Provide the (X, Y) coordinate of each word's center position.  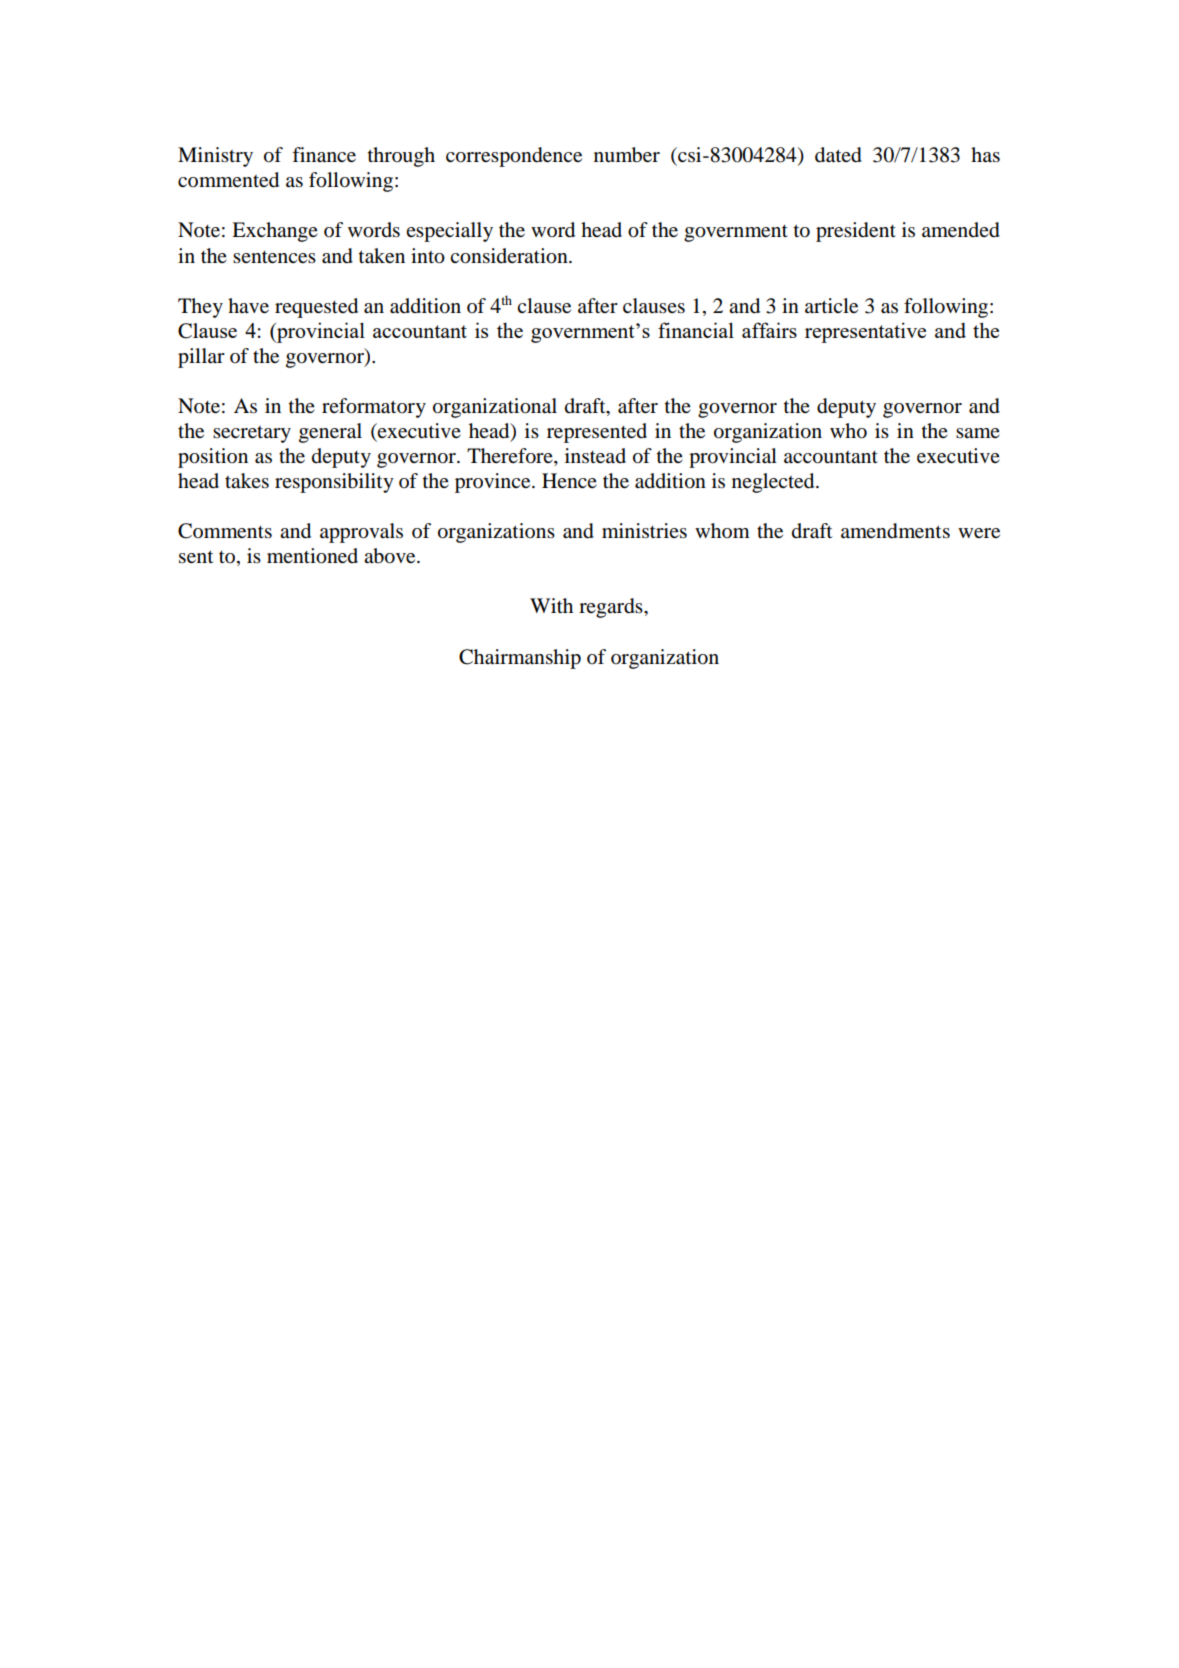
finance (324, 155)
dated (838, 155)
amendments (895, 531)
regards (612, 608)
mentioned (312, 556)
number (627, 155)
